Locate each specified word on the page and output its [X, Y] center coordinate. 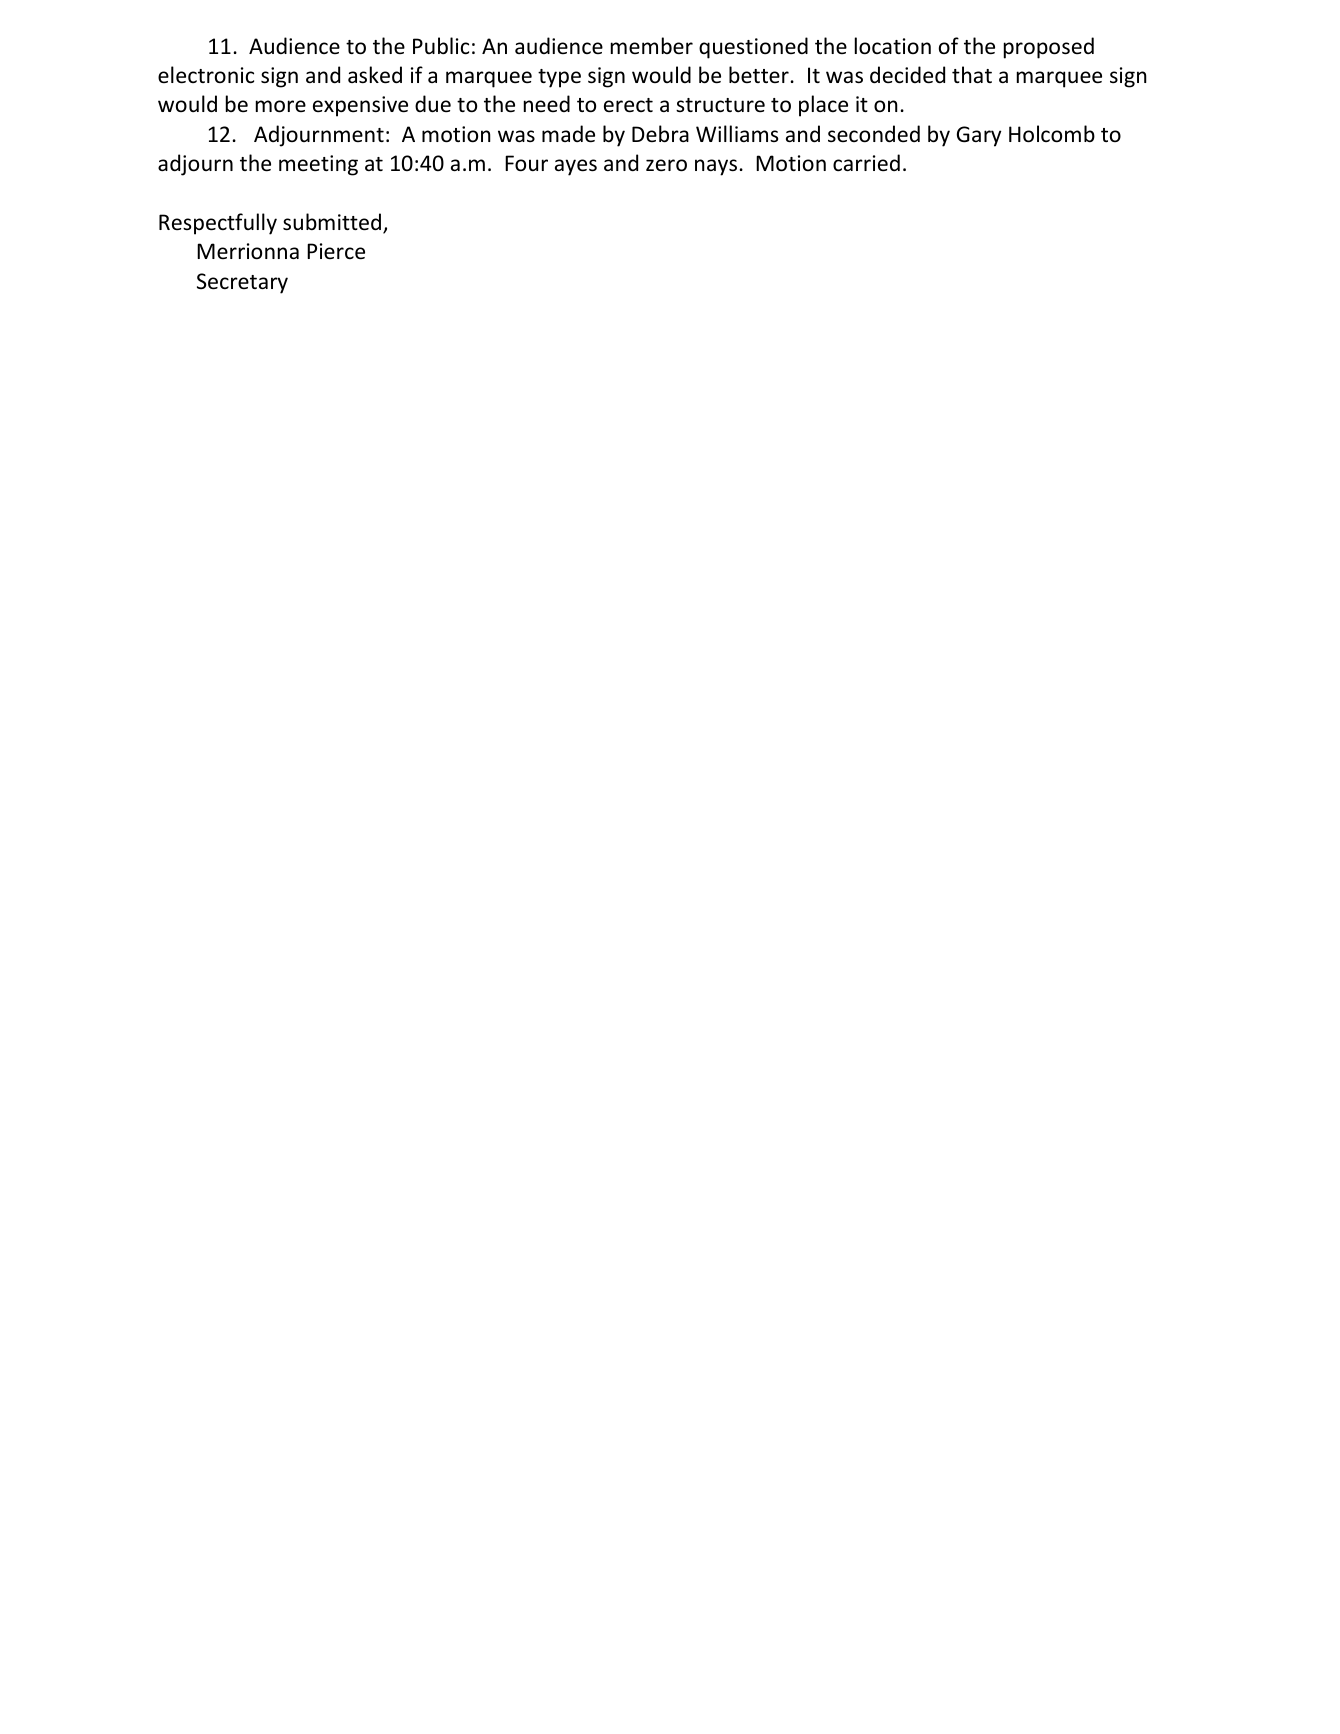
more [281, 106]
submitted [333, 223]
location [893, 46]
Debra [660, 134]
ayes [576, 167]
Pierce [336, 251]
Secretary [242, 283]
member [652, 45]
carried [866, 163]
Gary [979, 136]
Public [441, 46]
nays [716, 167]
